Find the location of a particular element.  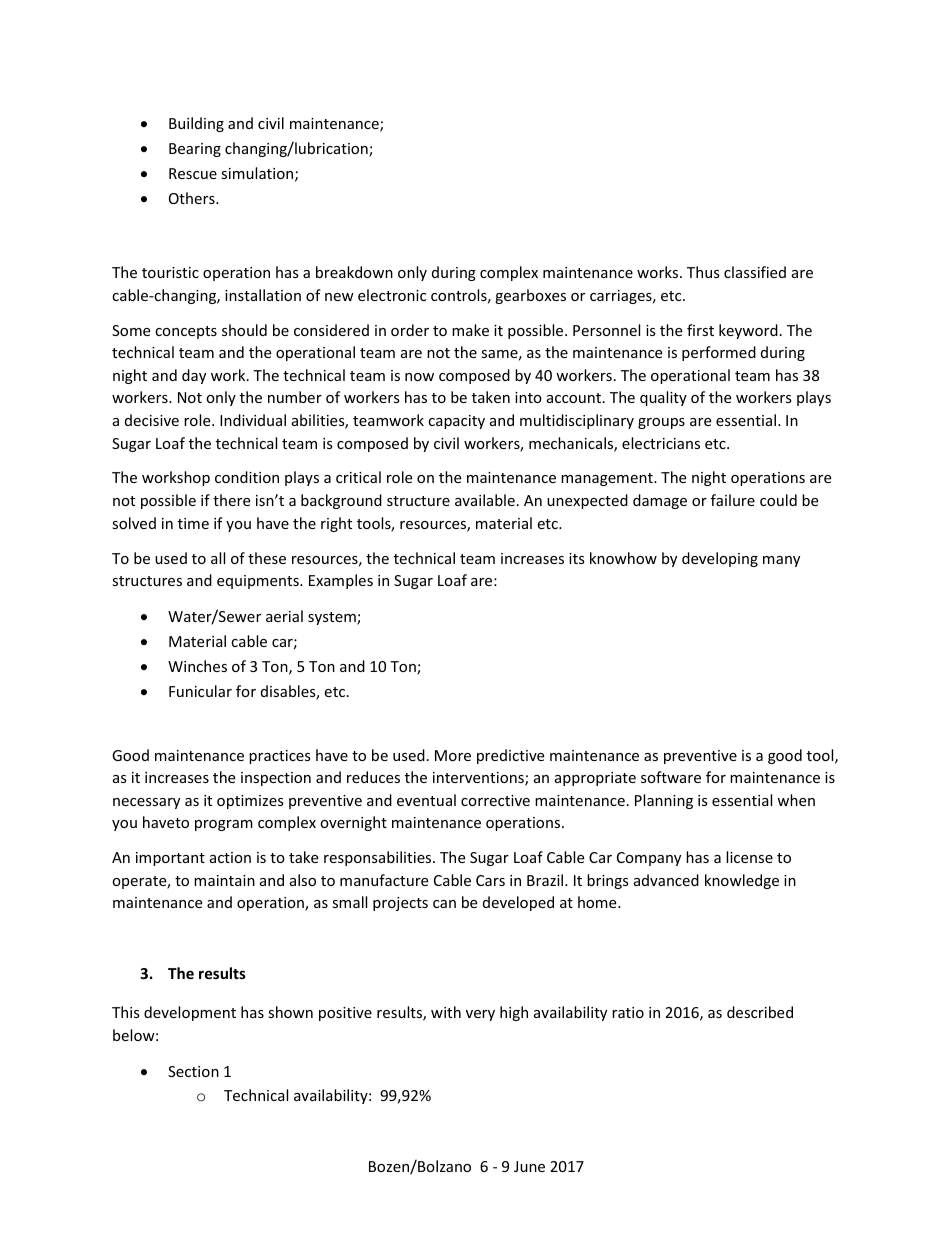

Section is located at coordinates (193, 1071).
